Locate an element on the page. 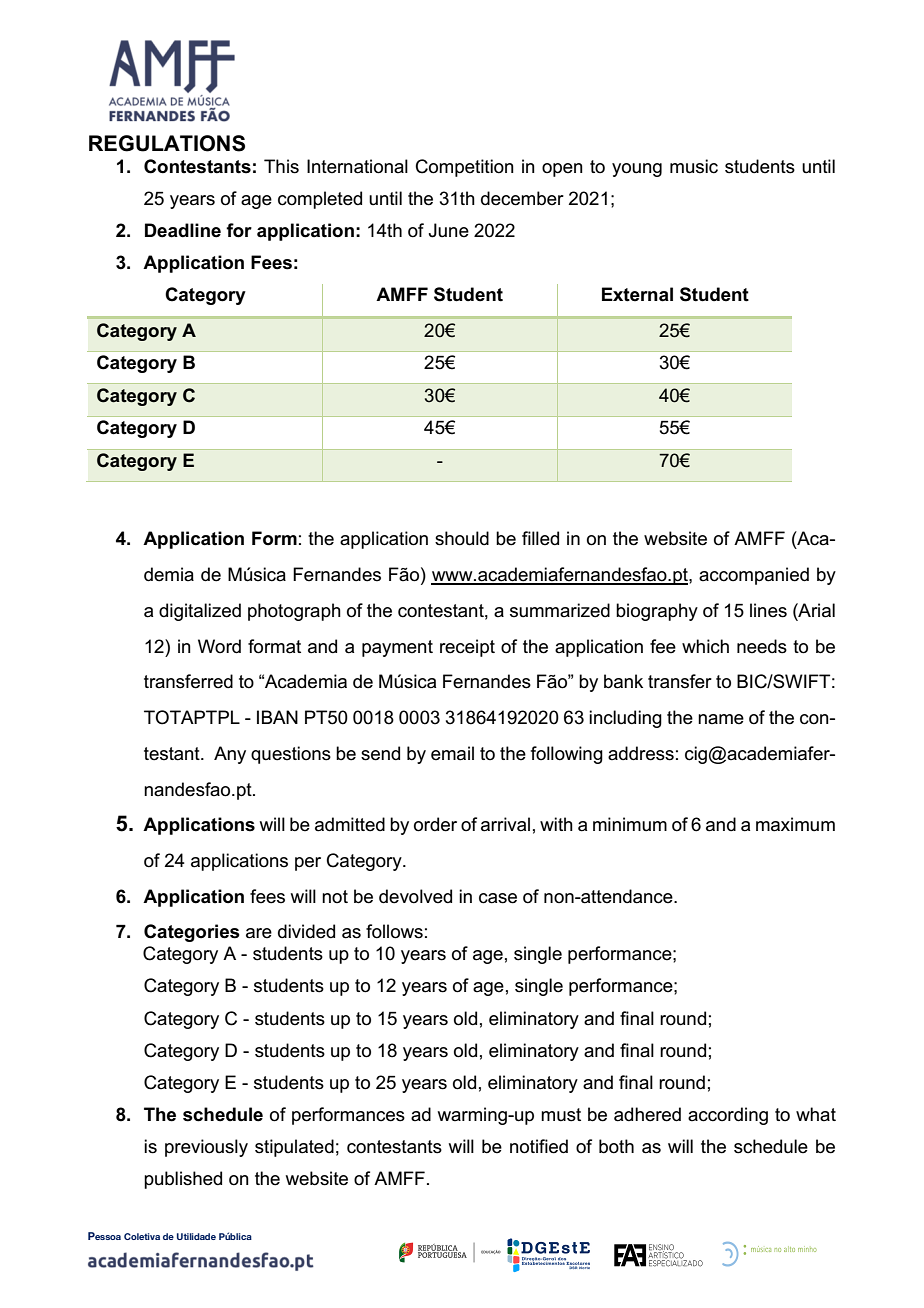 The width and height of the page is (924, 1308). receipt is located at coordinates (467, 648).
